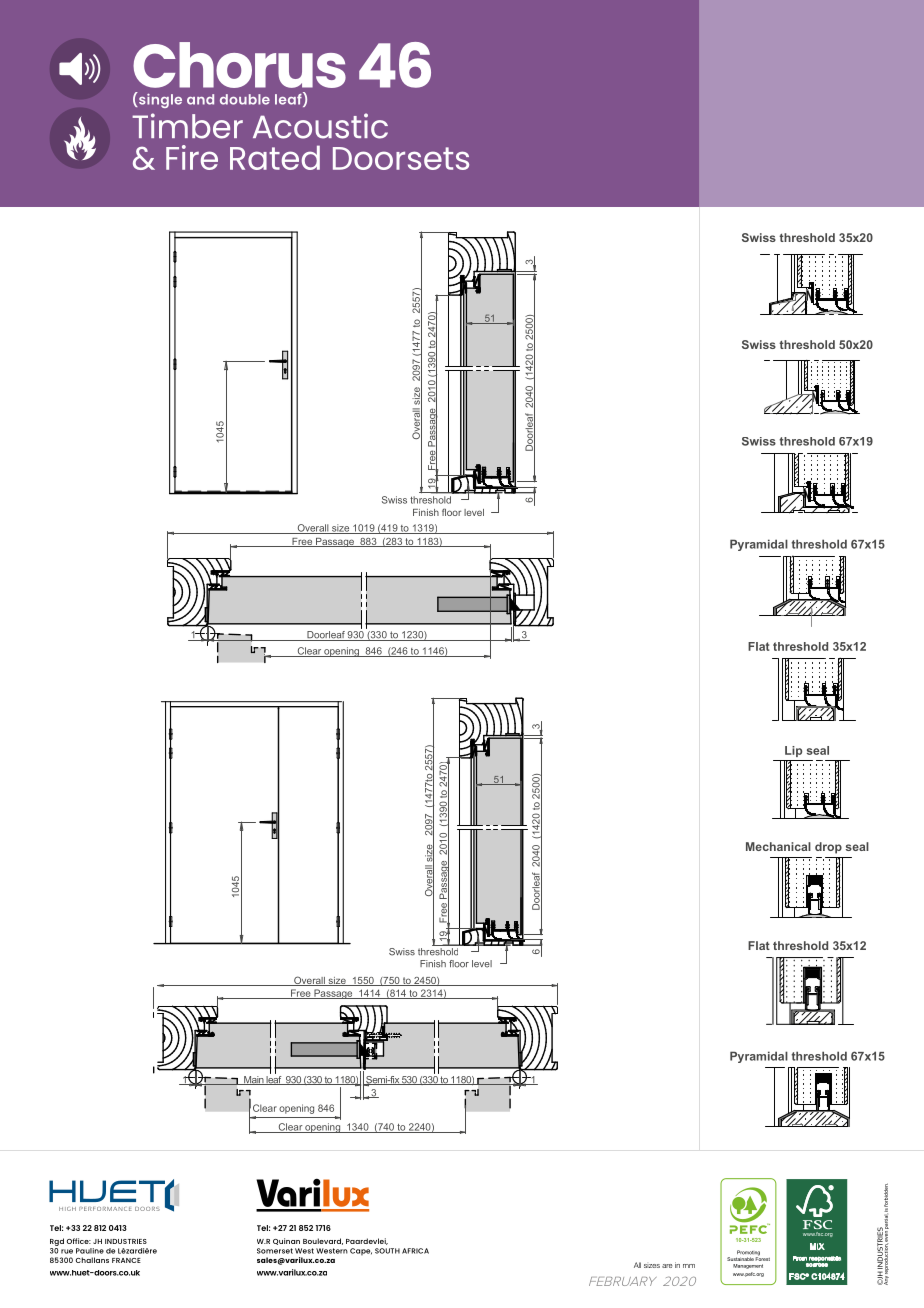 This document has height=1308, width=924. I want to click on are, so click(667, 1266).
